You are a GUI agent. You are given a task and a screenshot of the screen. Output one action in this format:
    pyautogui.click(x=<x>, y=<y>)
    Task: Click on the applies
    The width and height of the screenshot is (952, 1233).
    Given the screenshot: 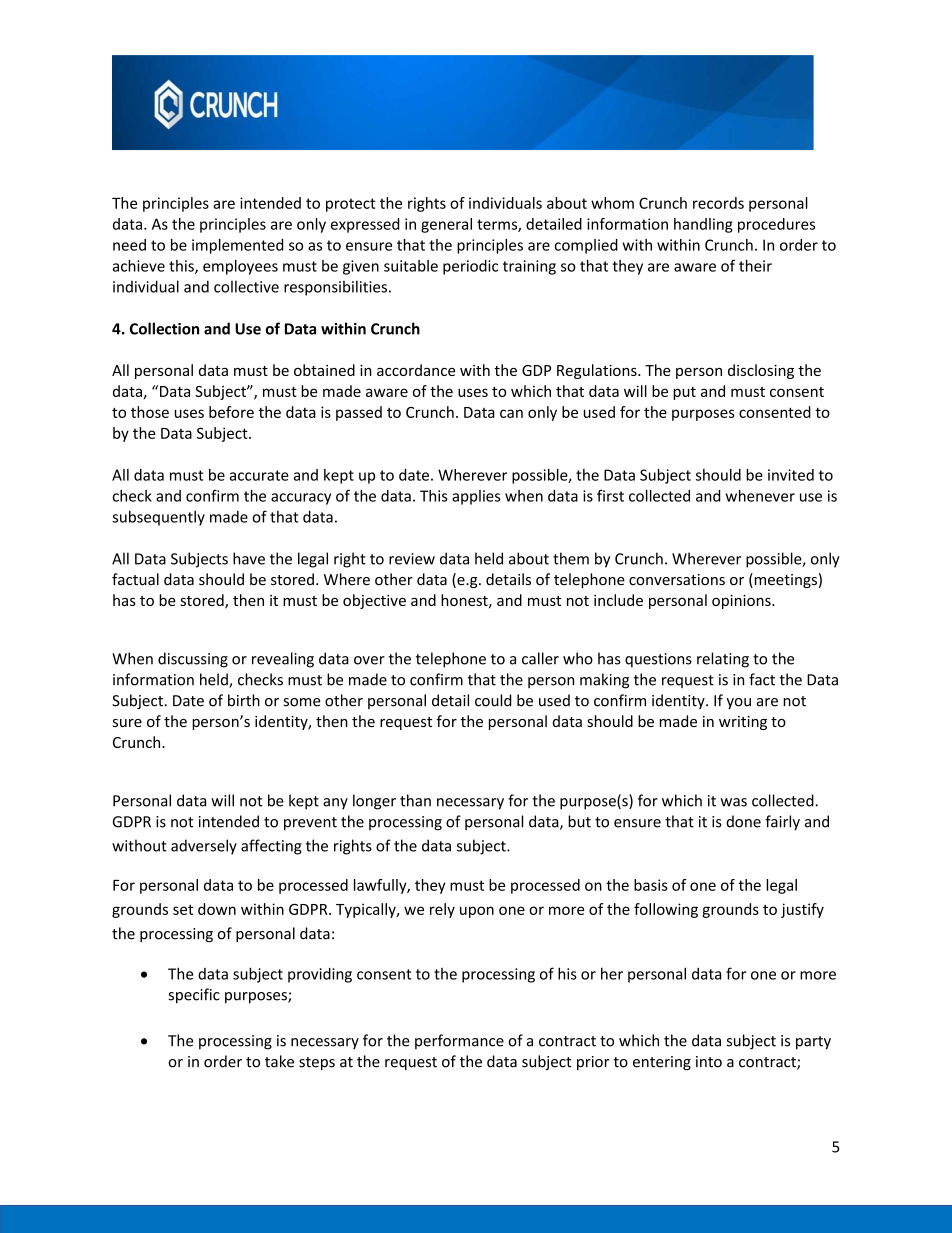 What is the action you would take?
    pyautogui.click(x=476, y=497)
